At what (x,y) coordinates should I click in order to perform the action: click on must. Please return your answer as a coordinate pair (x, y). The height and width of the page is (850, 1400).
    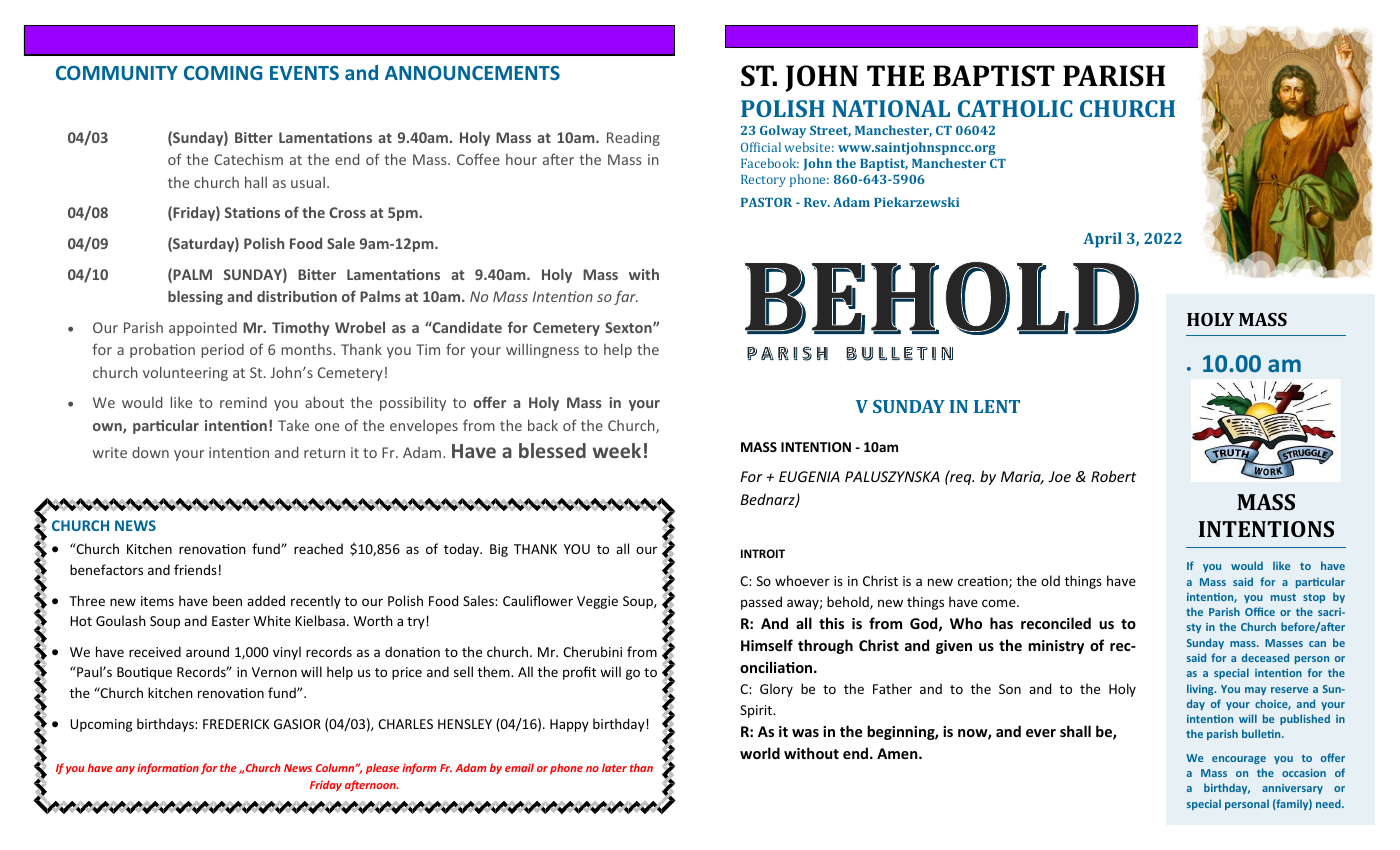
    Looking at the image, I should click on (1283, 597).
